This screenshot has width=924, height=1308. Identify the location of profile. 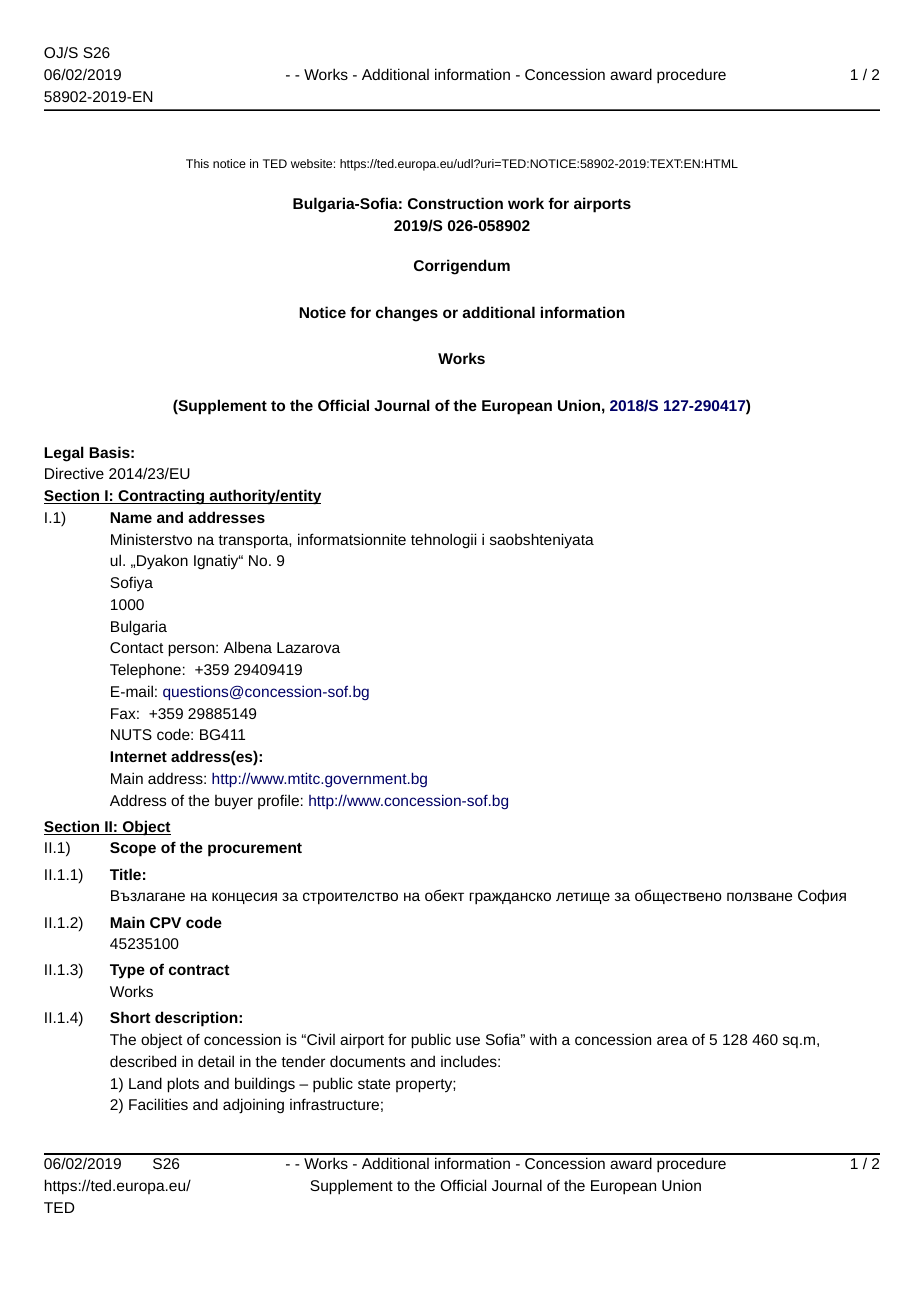
(278, 801).
